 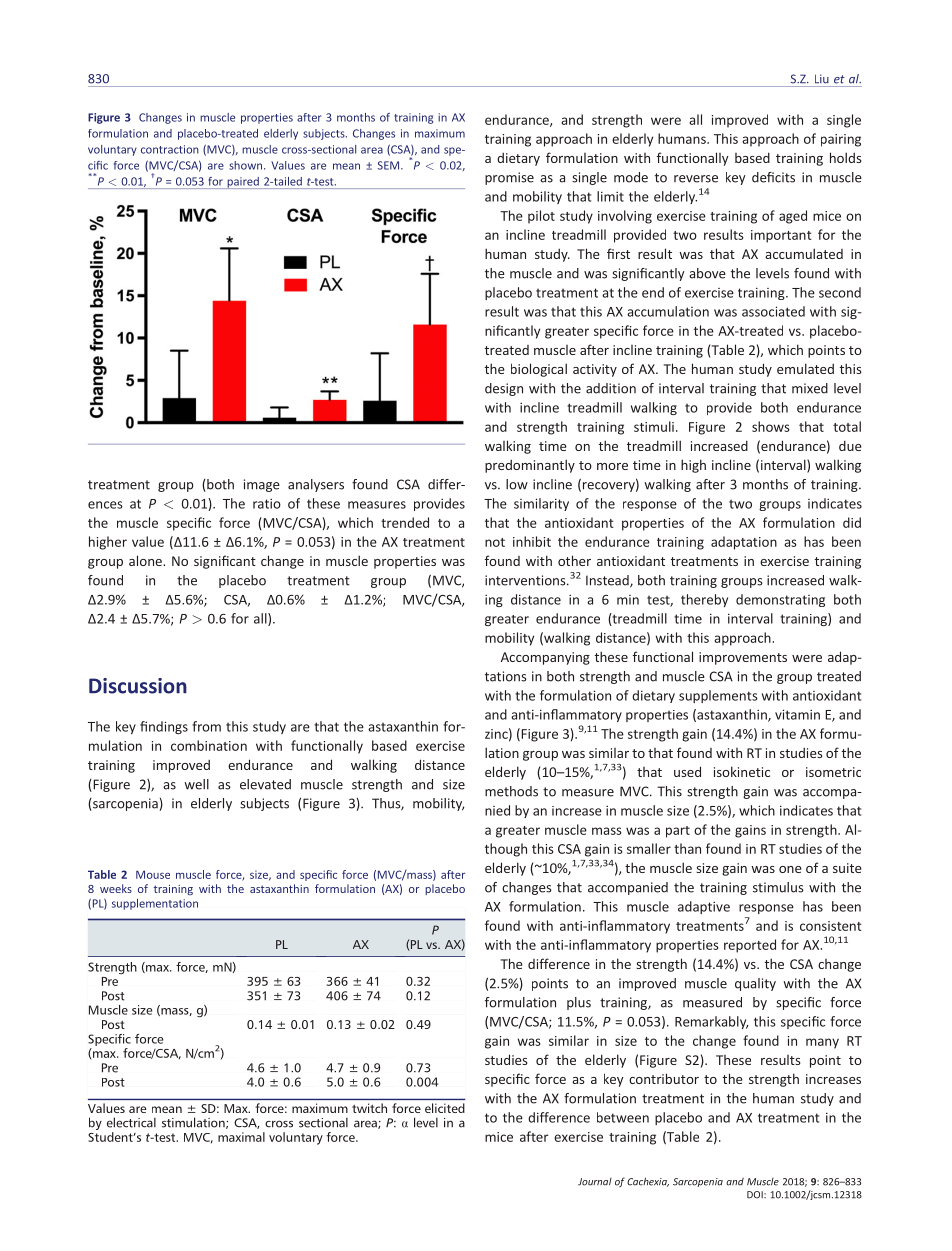 I want to click on promise, so click(x=509, y=178).
